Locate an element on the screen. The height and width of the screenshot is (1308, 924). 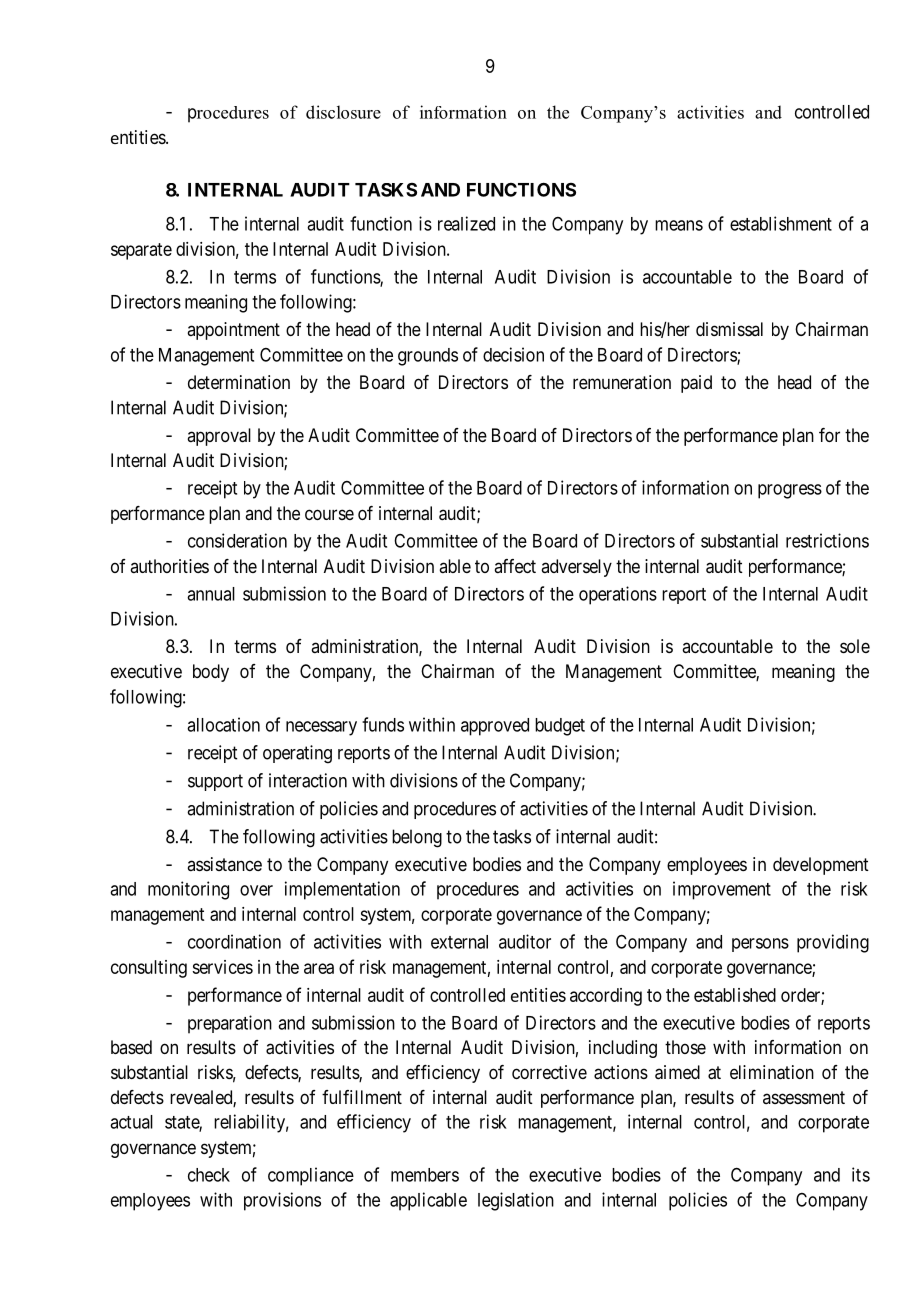
realized is located at coordinates (466, 223).
